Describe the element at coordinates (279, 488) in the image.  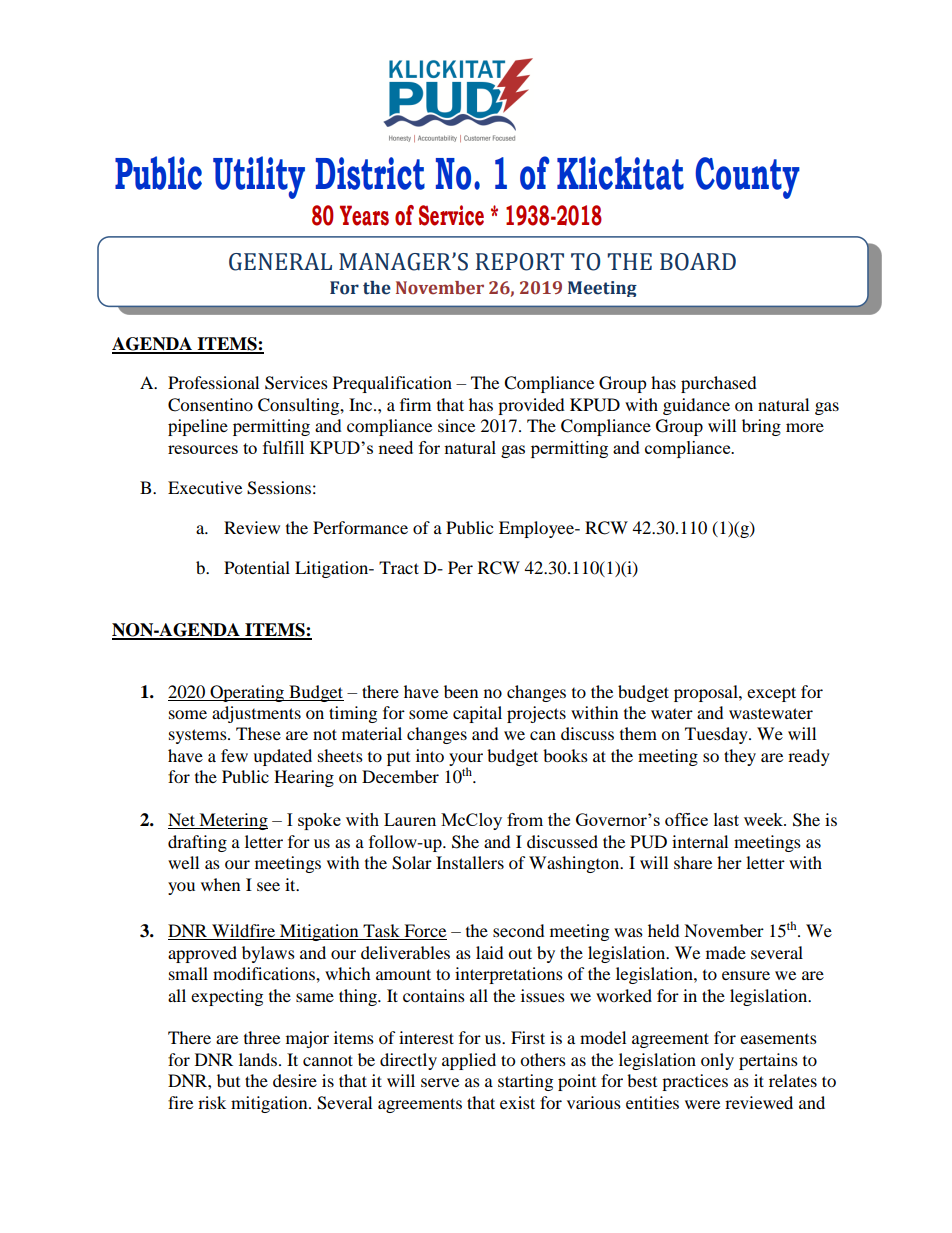
I see `Sessions` at that location.
